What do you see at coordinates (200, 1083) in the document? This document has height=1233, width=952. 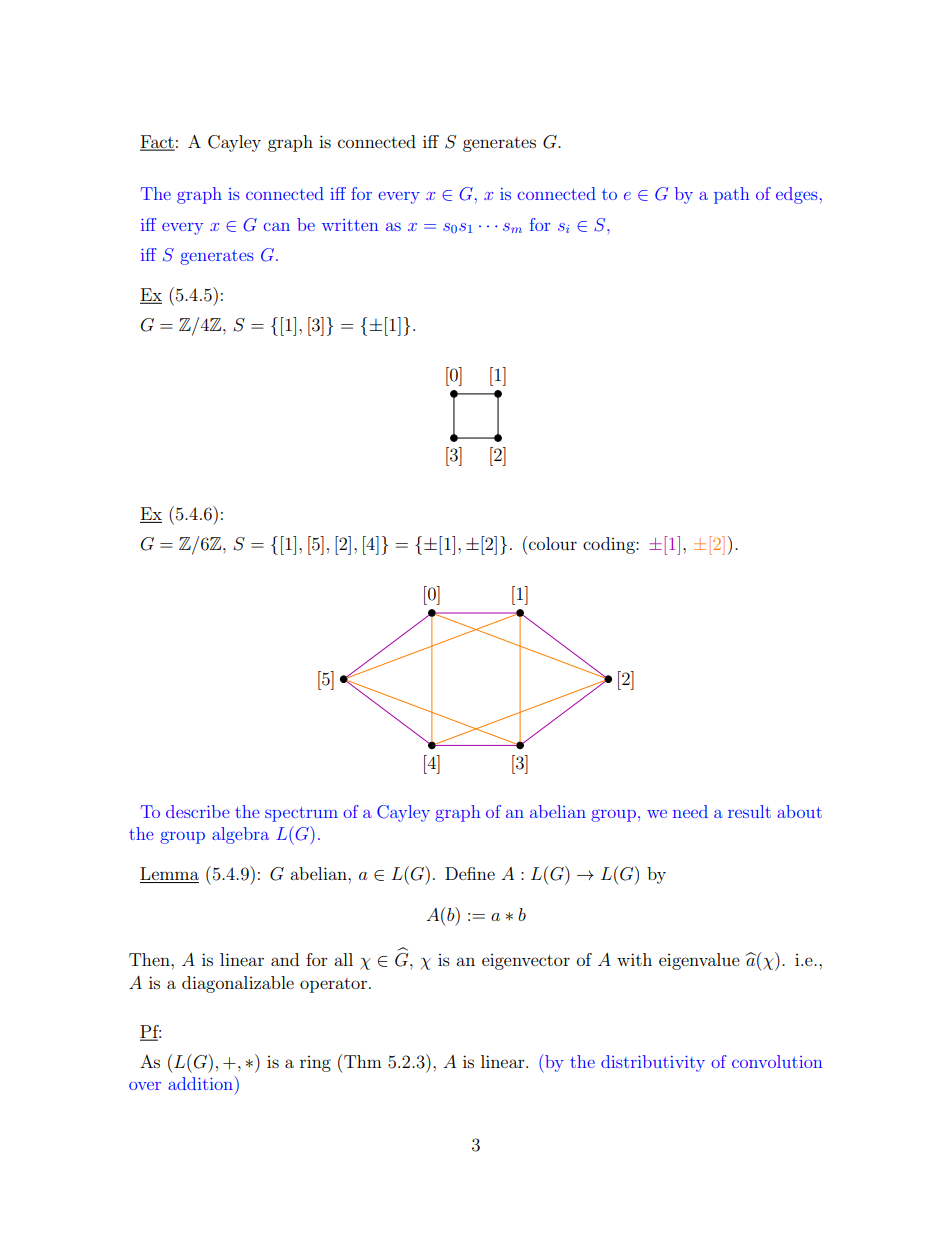 I see `addition` at bounding box center [200, 1083].
